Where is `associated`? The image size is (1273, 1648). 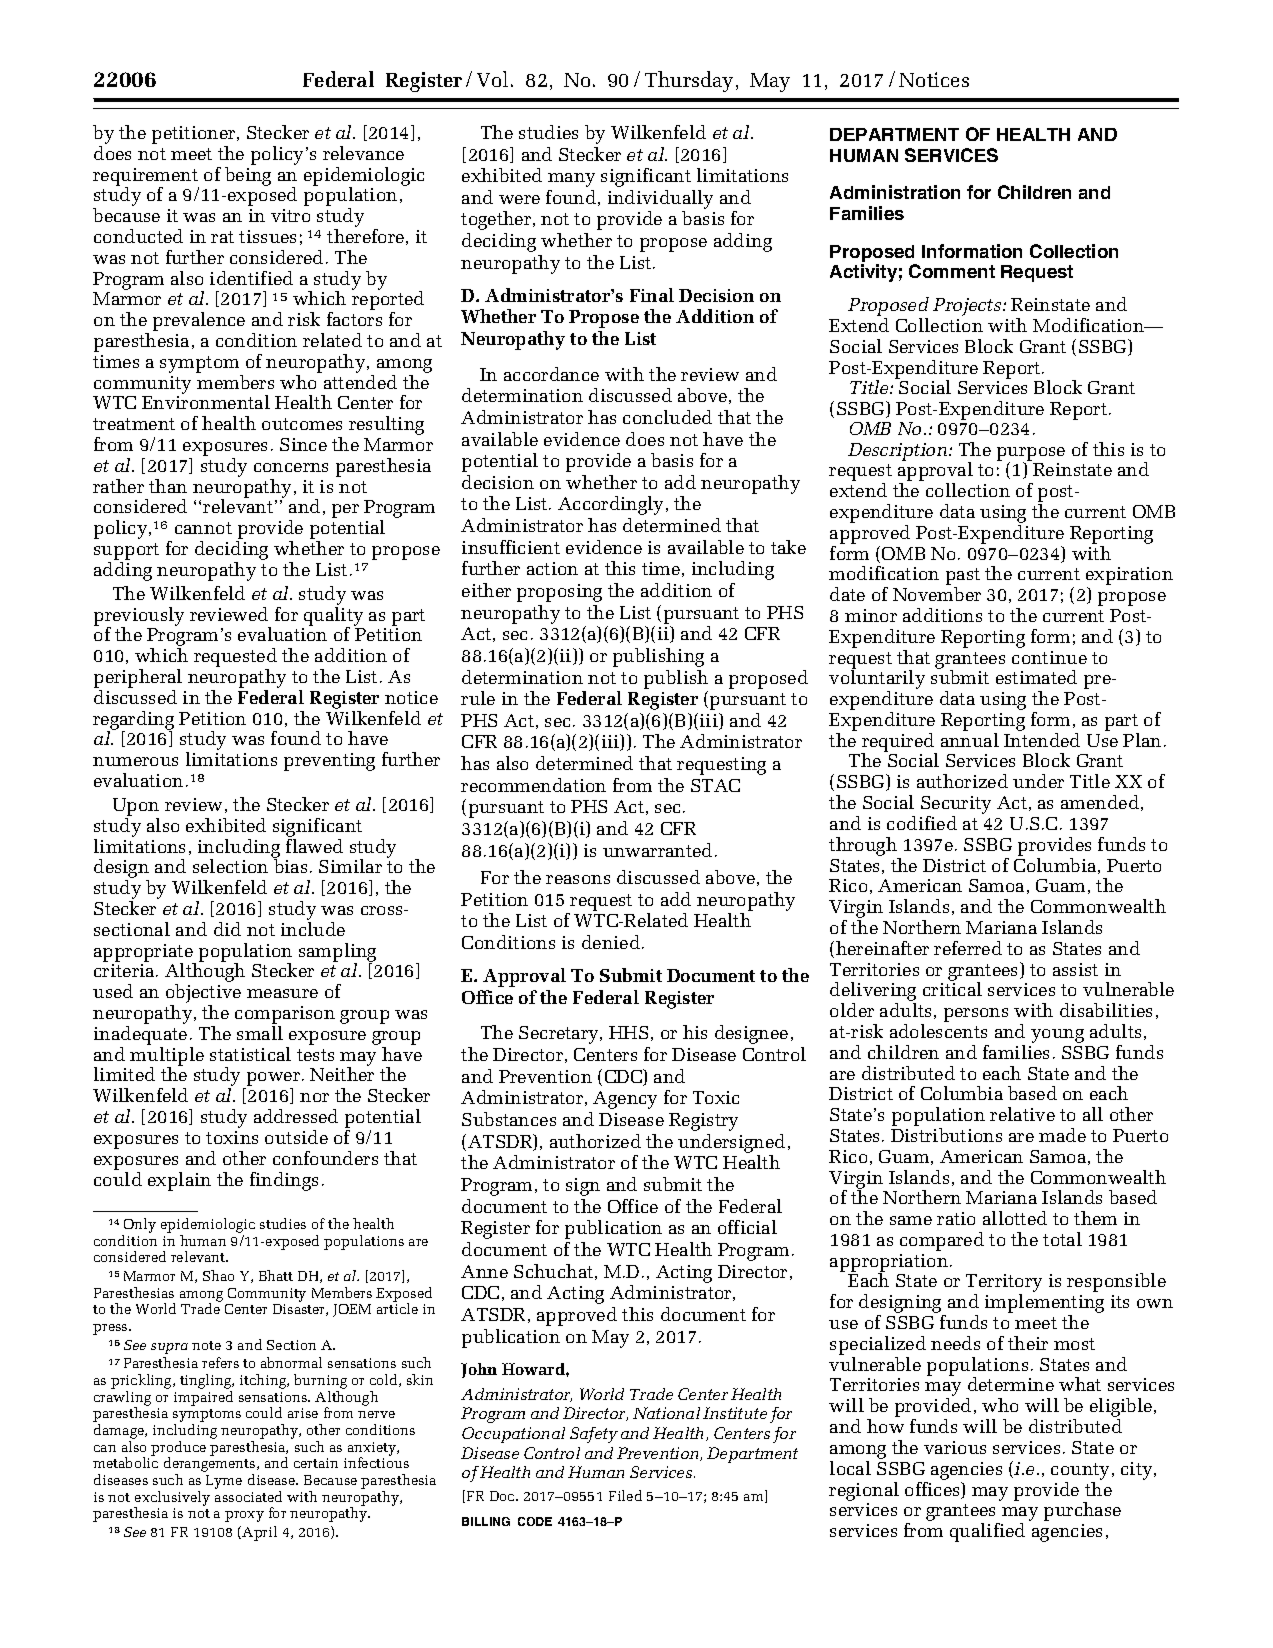 associated is located at coordinates (248, 1496).
